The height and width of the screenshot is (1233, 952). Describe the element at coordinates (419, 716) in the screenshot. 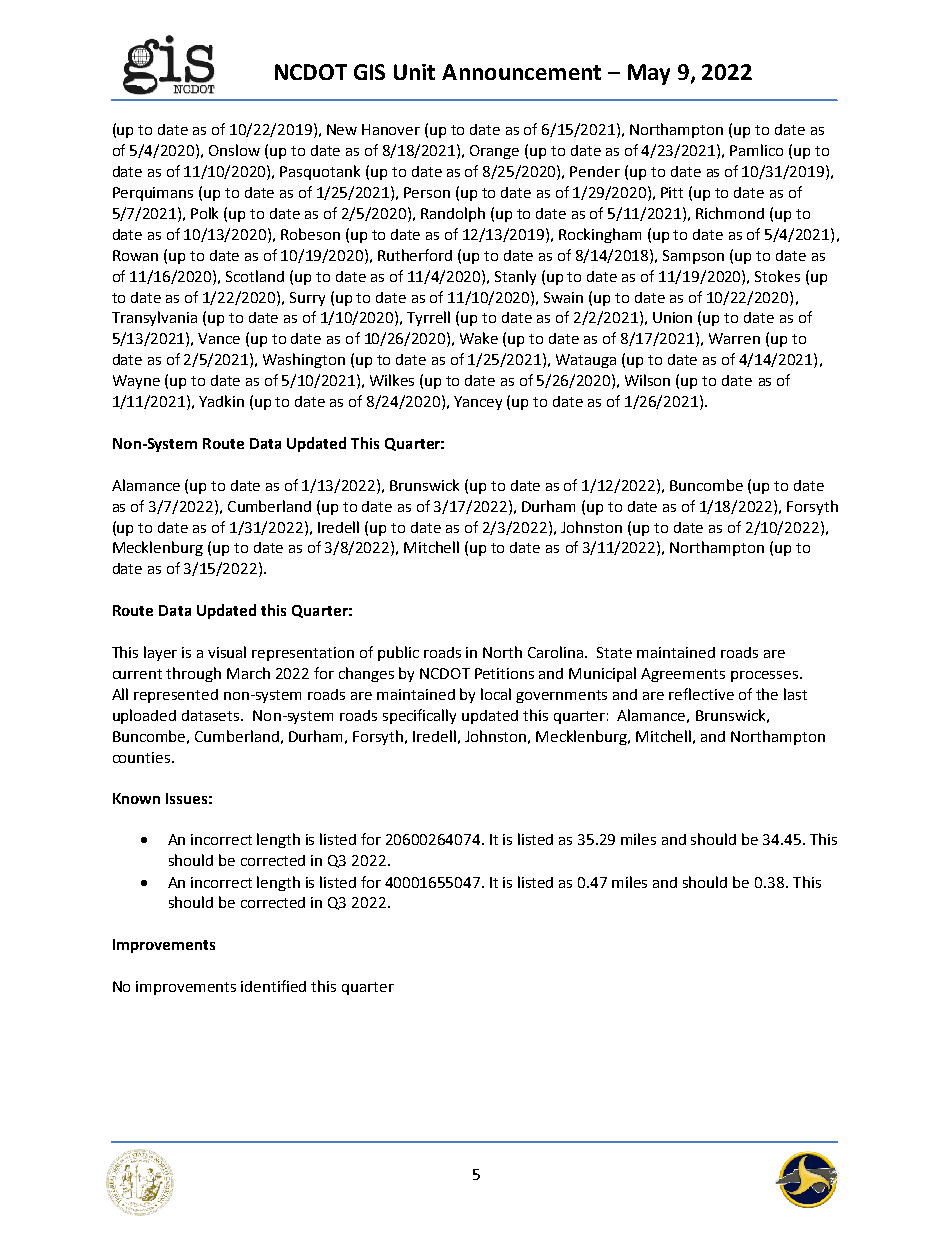

I see `specifically` at that location.
